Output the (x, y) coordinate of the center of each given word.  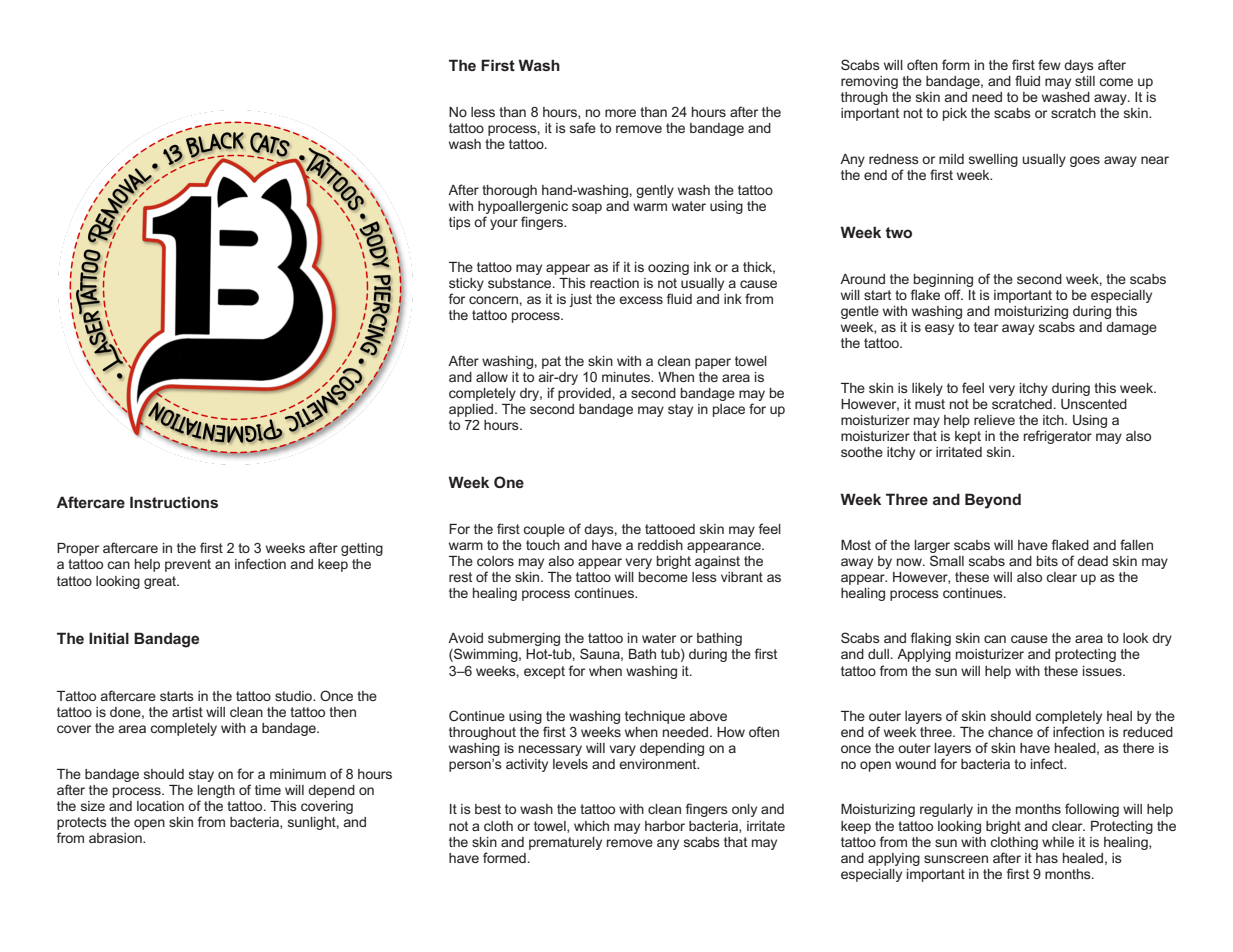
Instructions (174, 502)
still (1085, 81)
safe (583, 127)
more (620, 113)
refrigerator (1058, 437)
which (591, 826)
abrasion (116, 838)
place (729, 410)
